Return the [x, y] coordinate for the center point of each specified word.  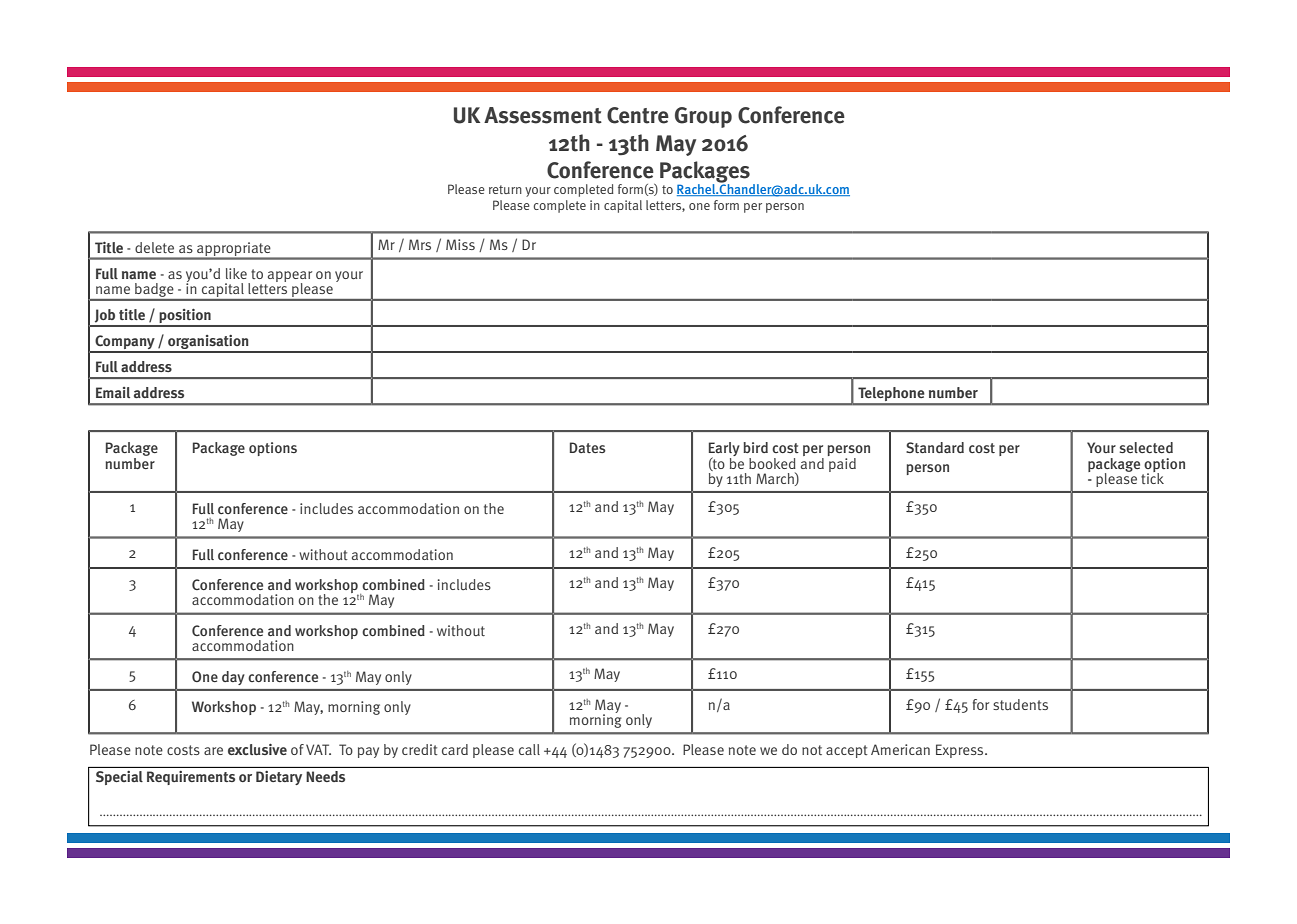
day [233, 678]
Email [113, 392]
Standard [935, 447]
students [1020, 704]
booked [772, 463]
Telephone [891, 395]
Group [703, 117]
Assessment [543, 115]
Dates [588, 447]
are [213, 751]
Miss [460, 244]
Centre [638, 115]
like [236, 273]
